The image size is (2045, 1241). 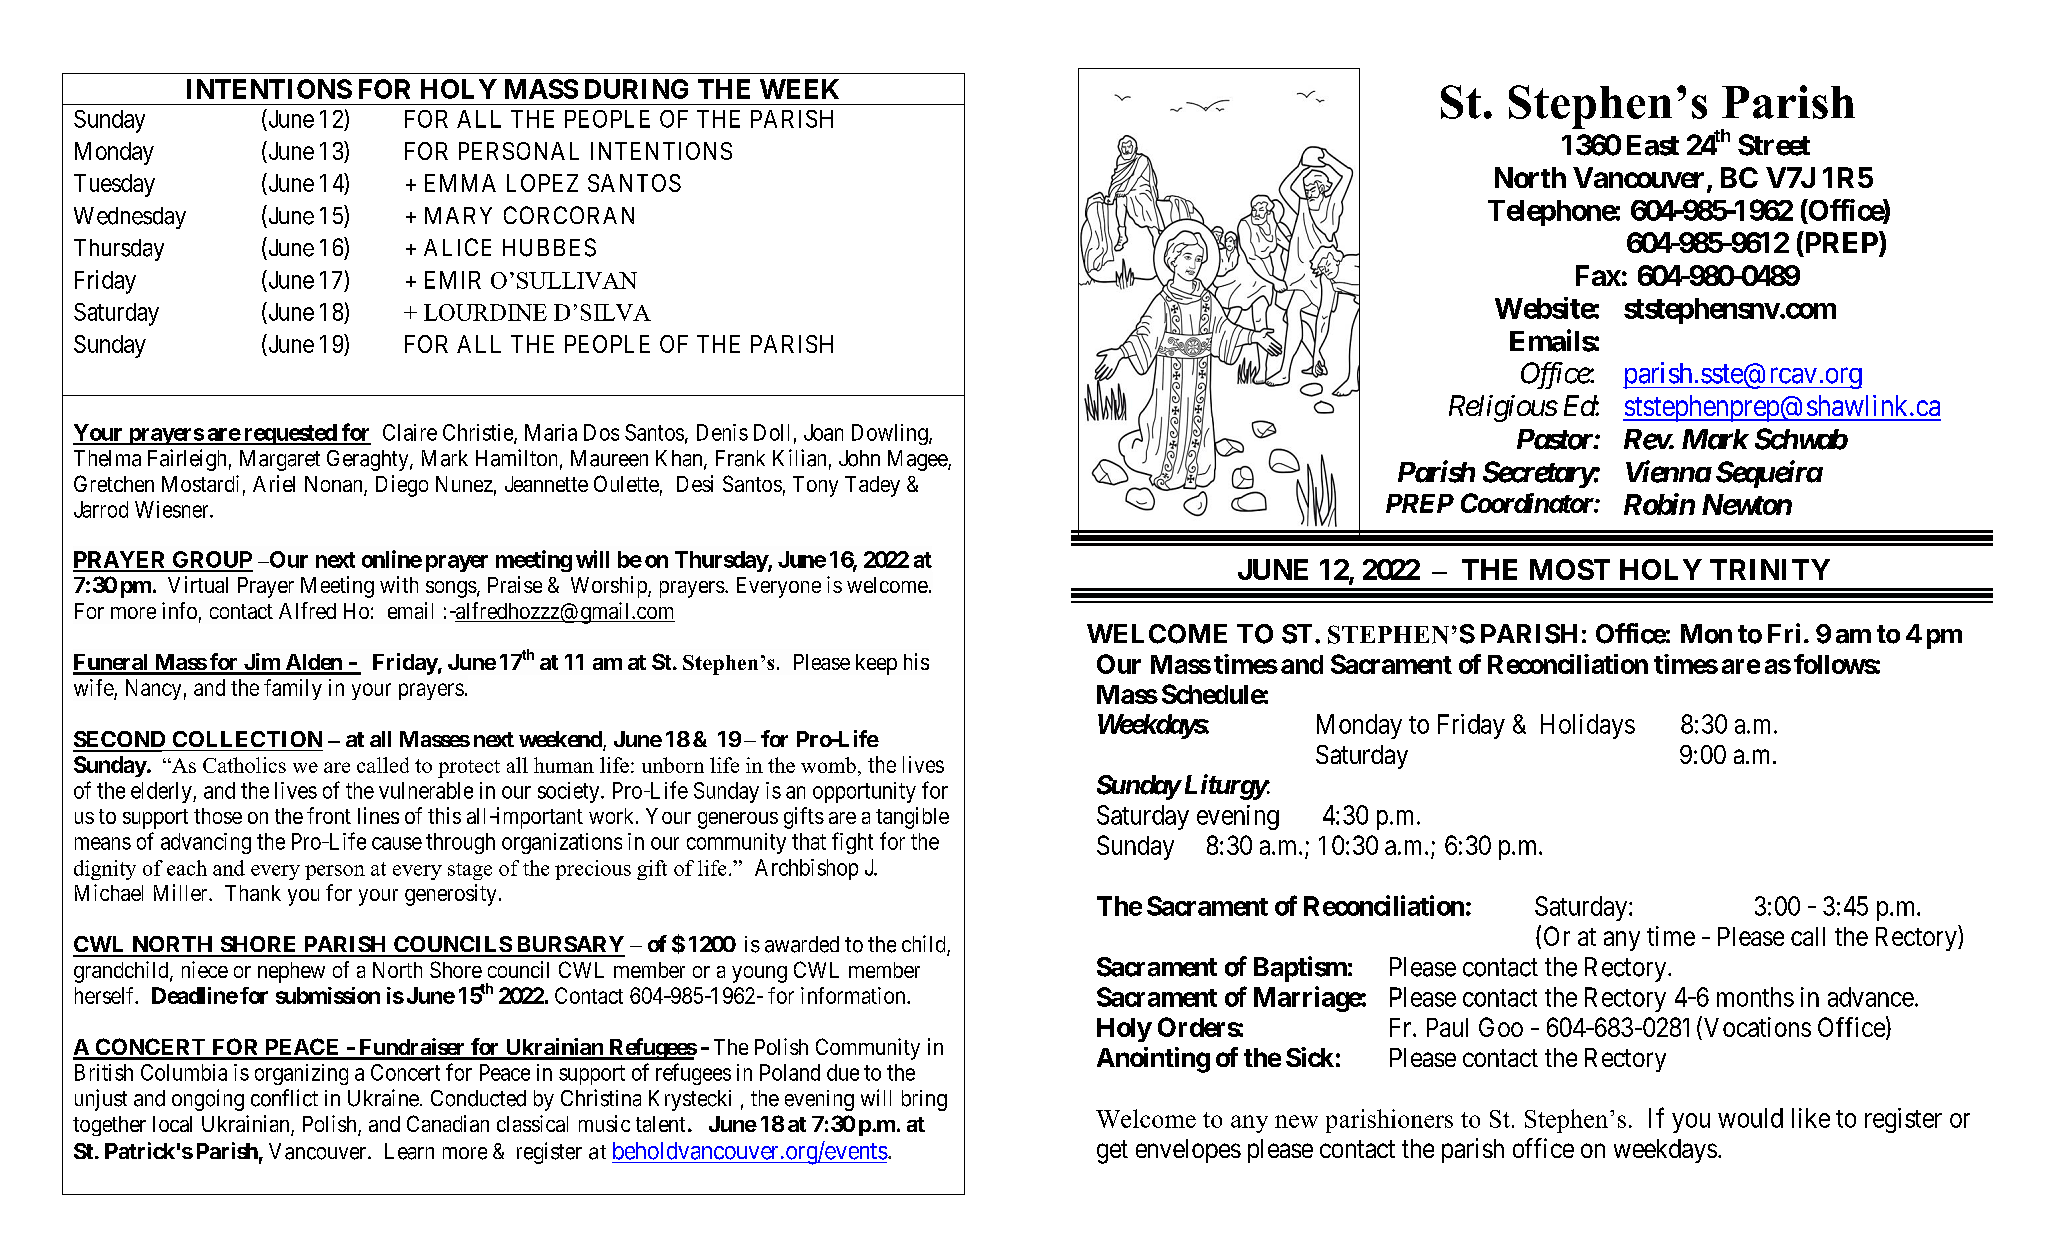 What do you see at coordinates (460, 183) in the page?
I see `EMMA` at bounding box center [460, 183].
